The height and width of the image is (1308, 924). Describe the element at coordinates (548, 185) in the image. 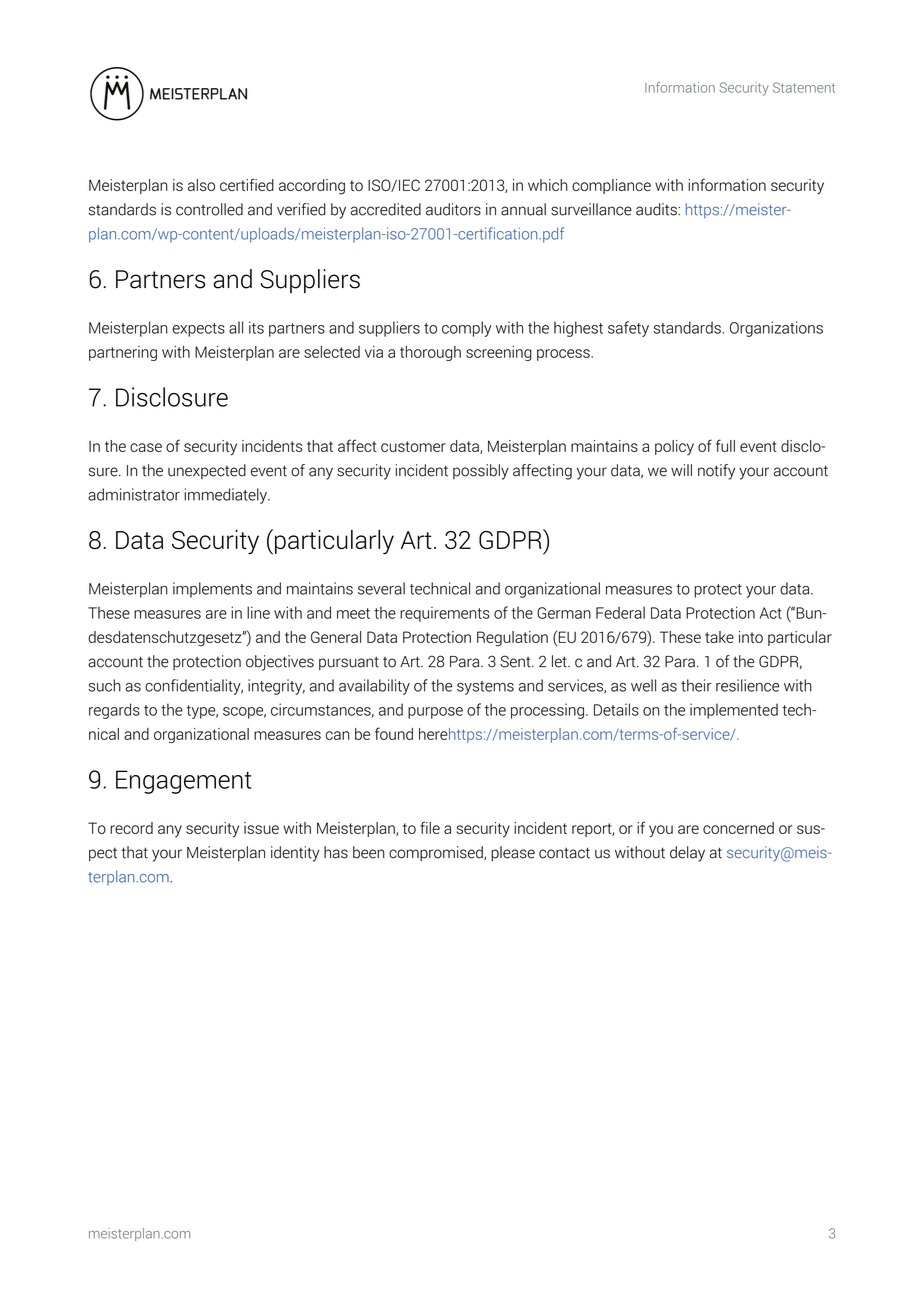

I see `which` at that location.
